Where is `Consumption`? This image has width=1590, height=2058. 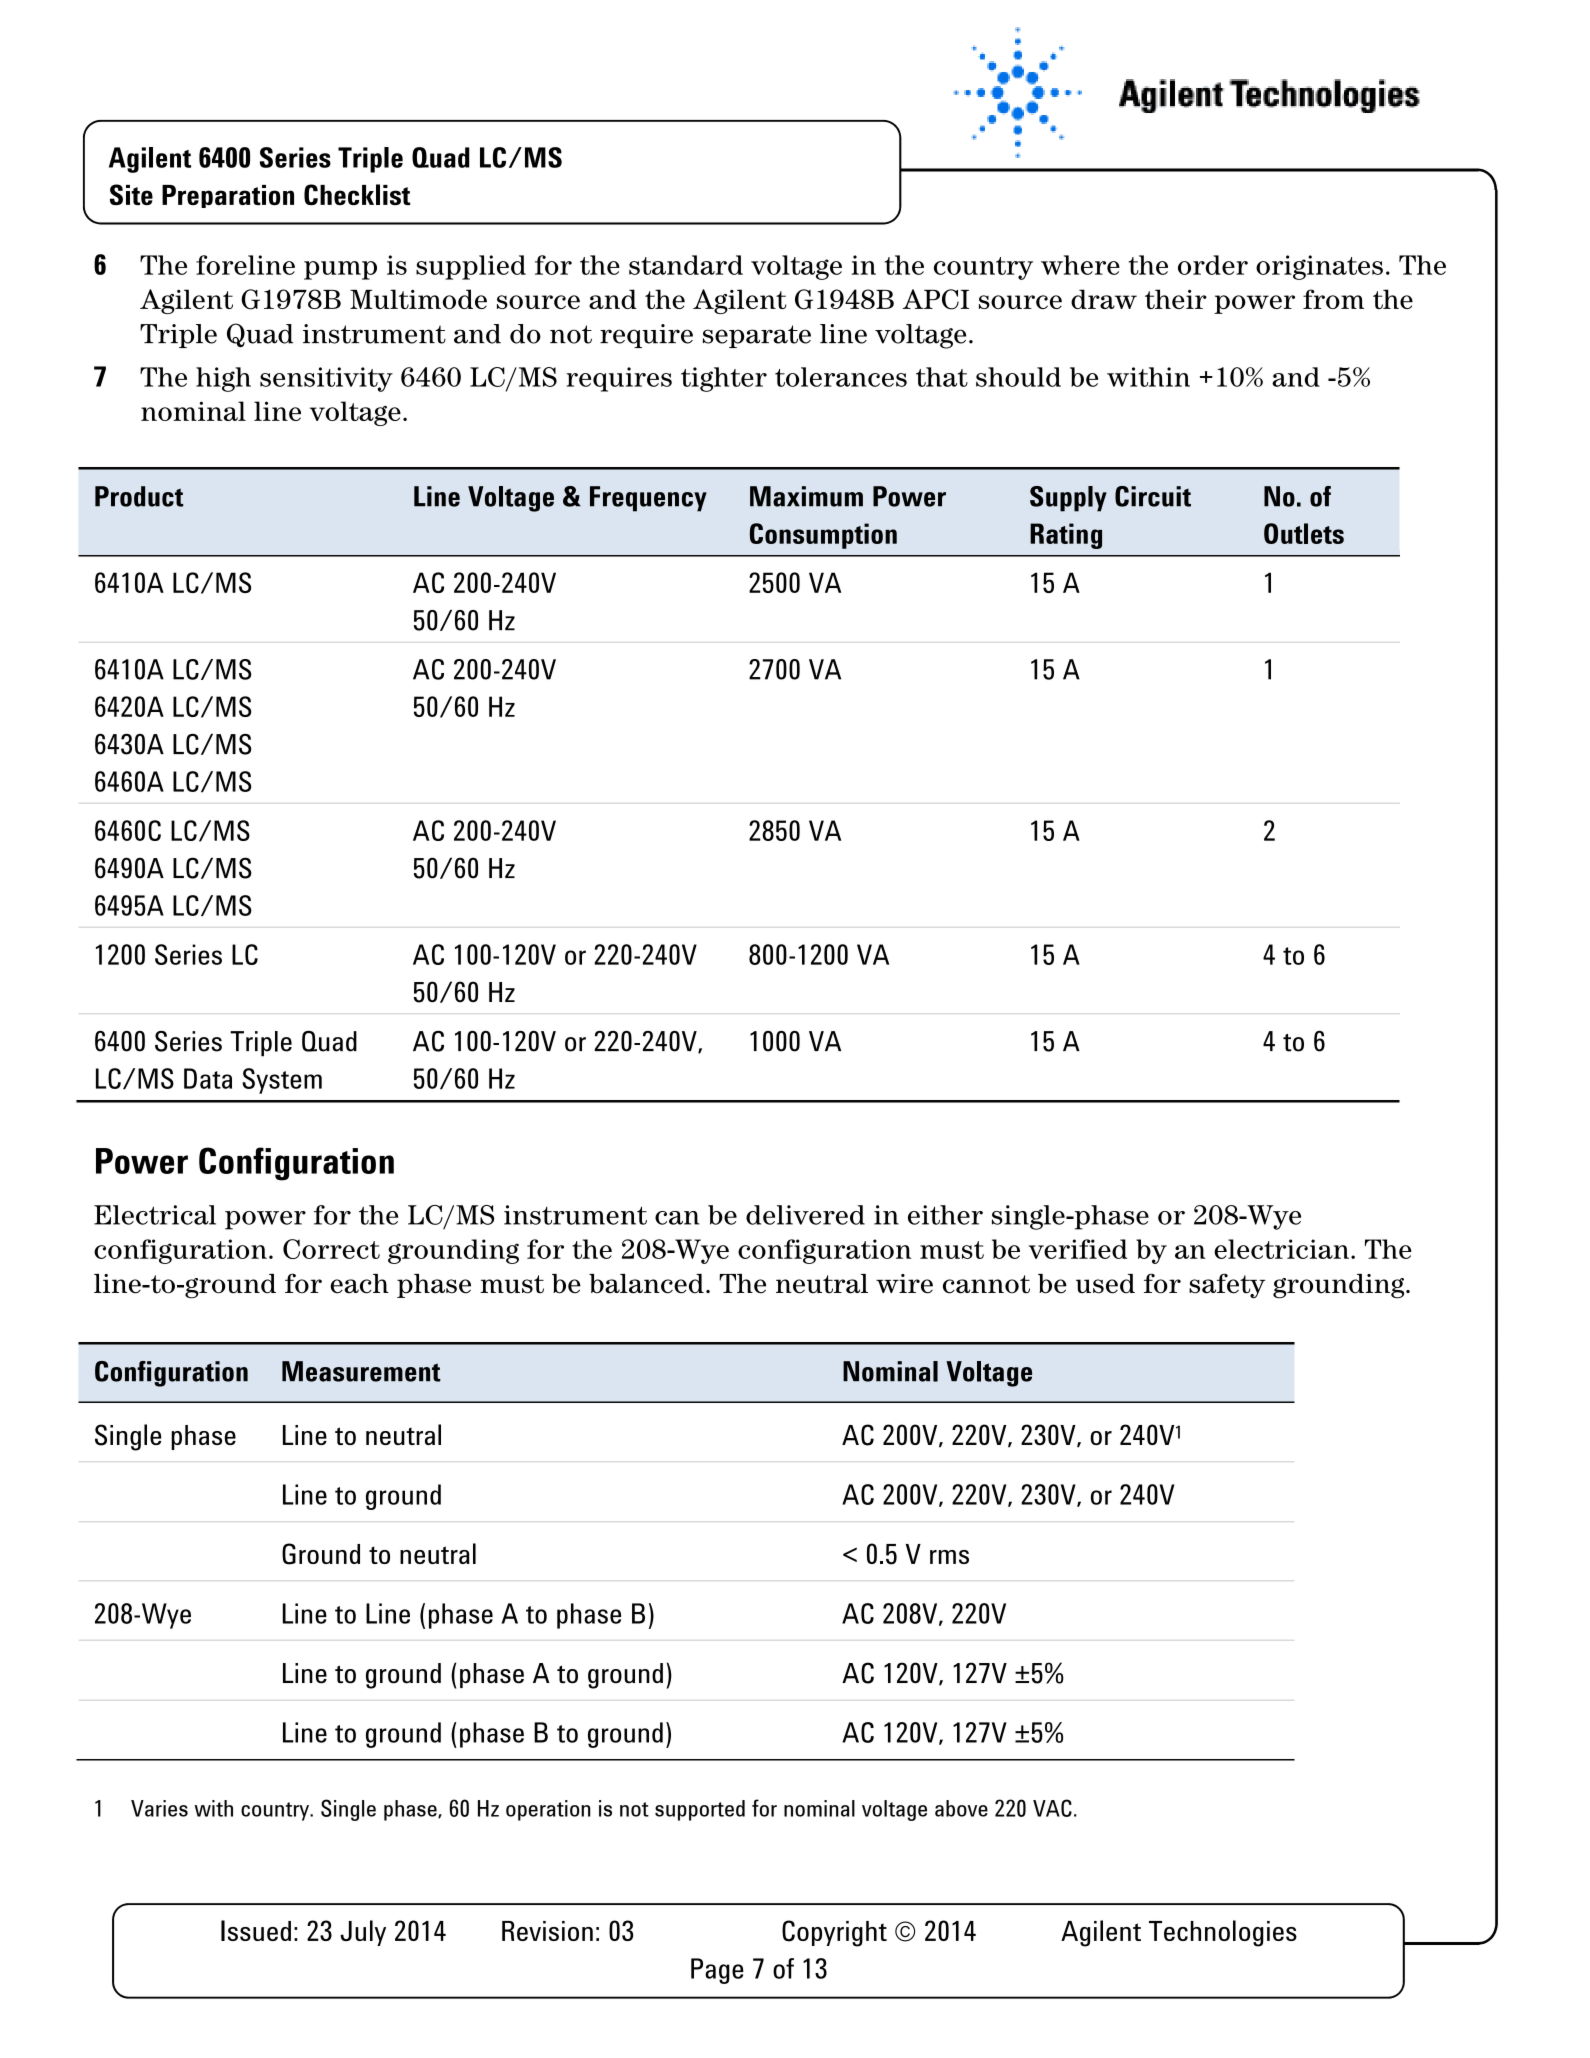
Consumption is located at coordinates (823, 536).
